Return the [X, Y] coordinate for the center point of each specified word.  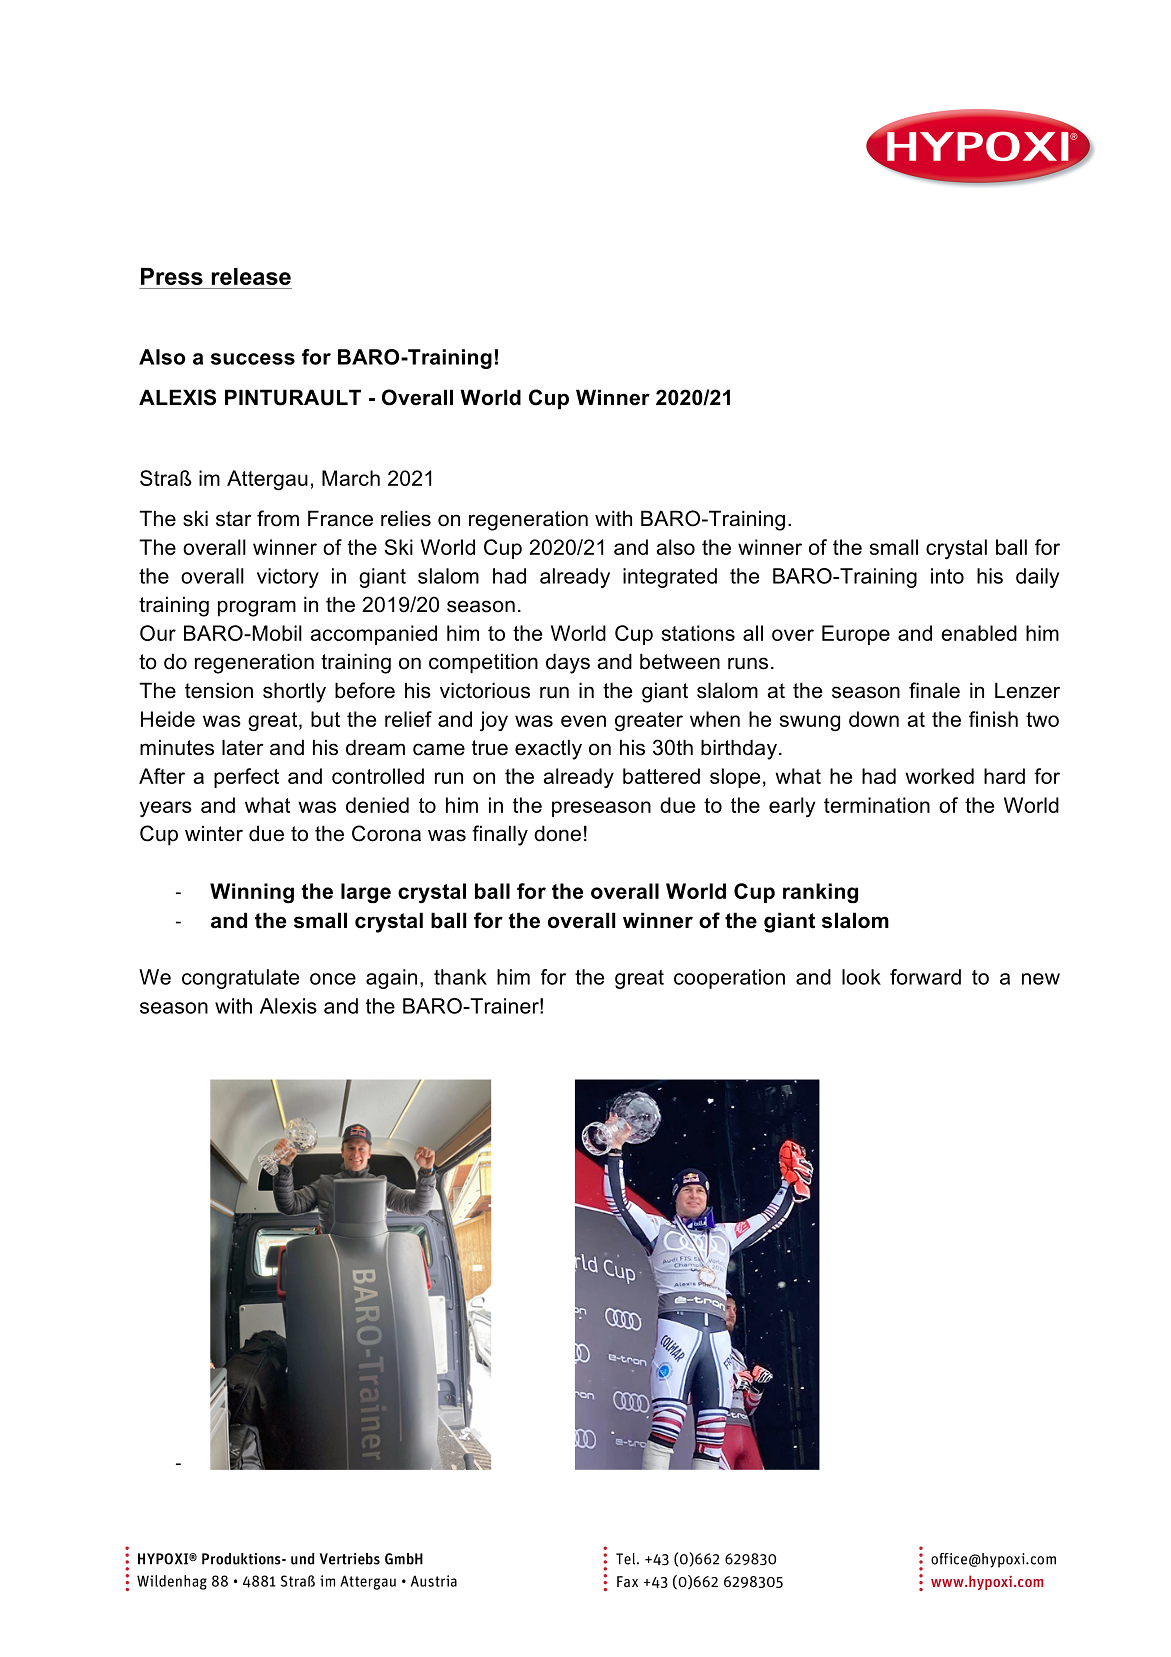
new [1041, 979]
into [947, 576]
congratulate [240, 979]
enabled [979, 633]
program [257, 608]
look [861, 977]
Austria [434, 1581]
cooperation [729, 979]
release [251, 276]
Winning [252, 893]
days [568, 663]
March [351, 478]
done [557, 833]
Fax [627, 1581]
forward [925, 977]
